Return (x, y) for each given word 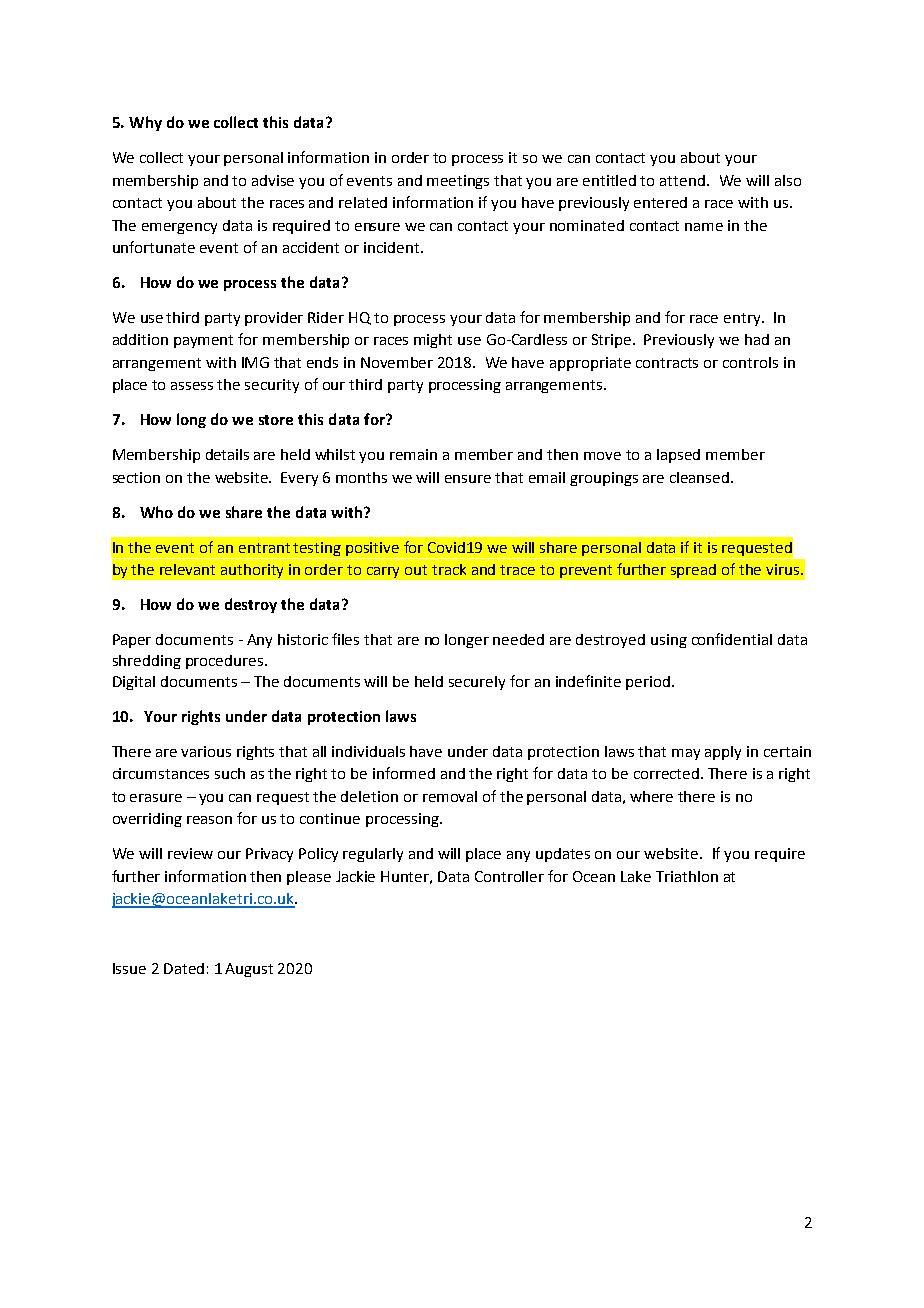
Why (145, 123)
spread (693, 571)
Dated (184, 968)
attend (682, 180)
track (449, 569)
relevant (187, 569)
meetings (458, 182)
